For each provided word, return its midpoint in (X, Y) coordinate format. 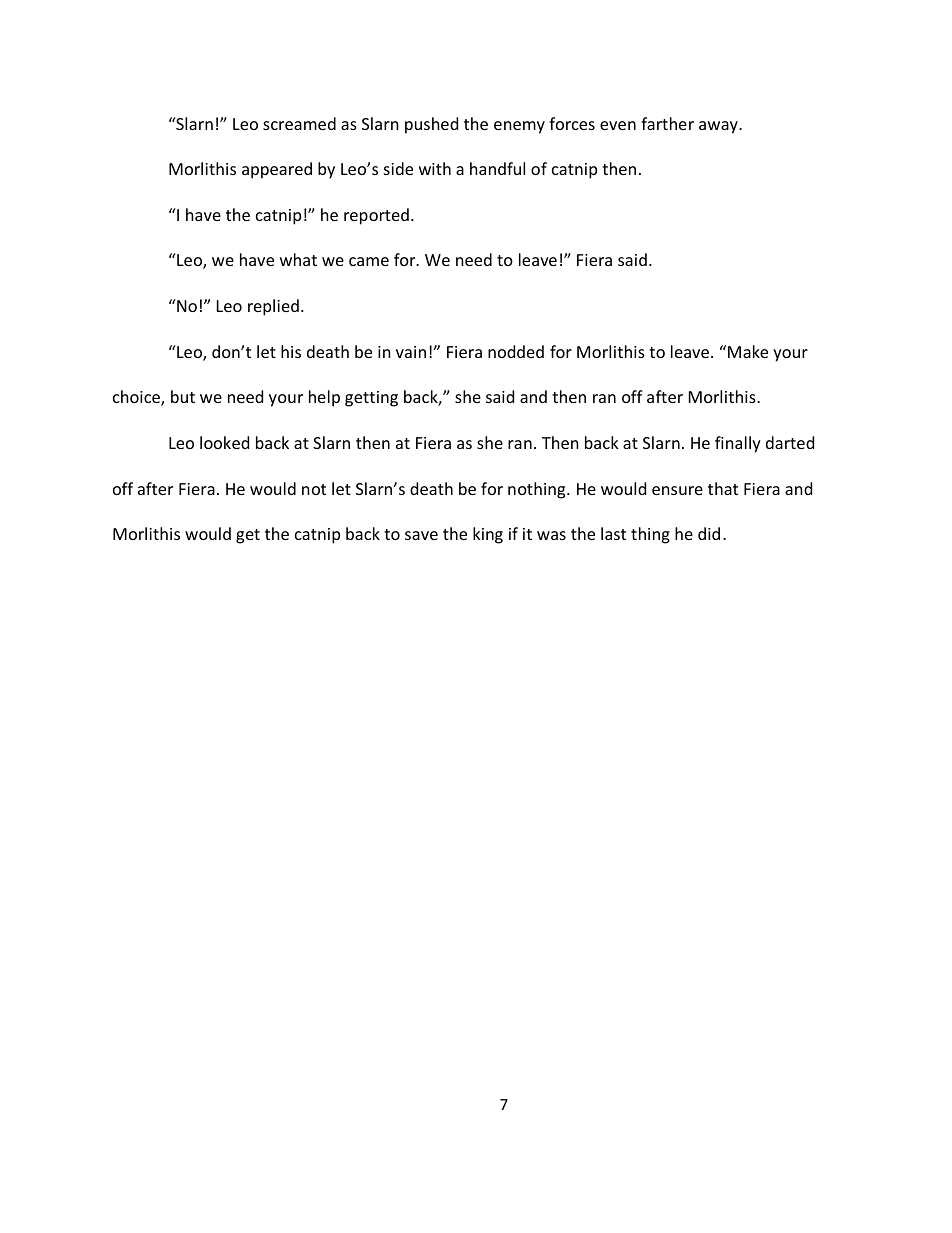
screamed (299, 123)
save (421, 535)
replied (273, 307)
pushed (431, 125)
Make (748, 351)
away (719, 127)
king (488, 535)
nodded (516, 351)
